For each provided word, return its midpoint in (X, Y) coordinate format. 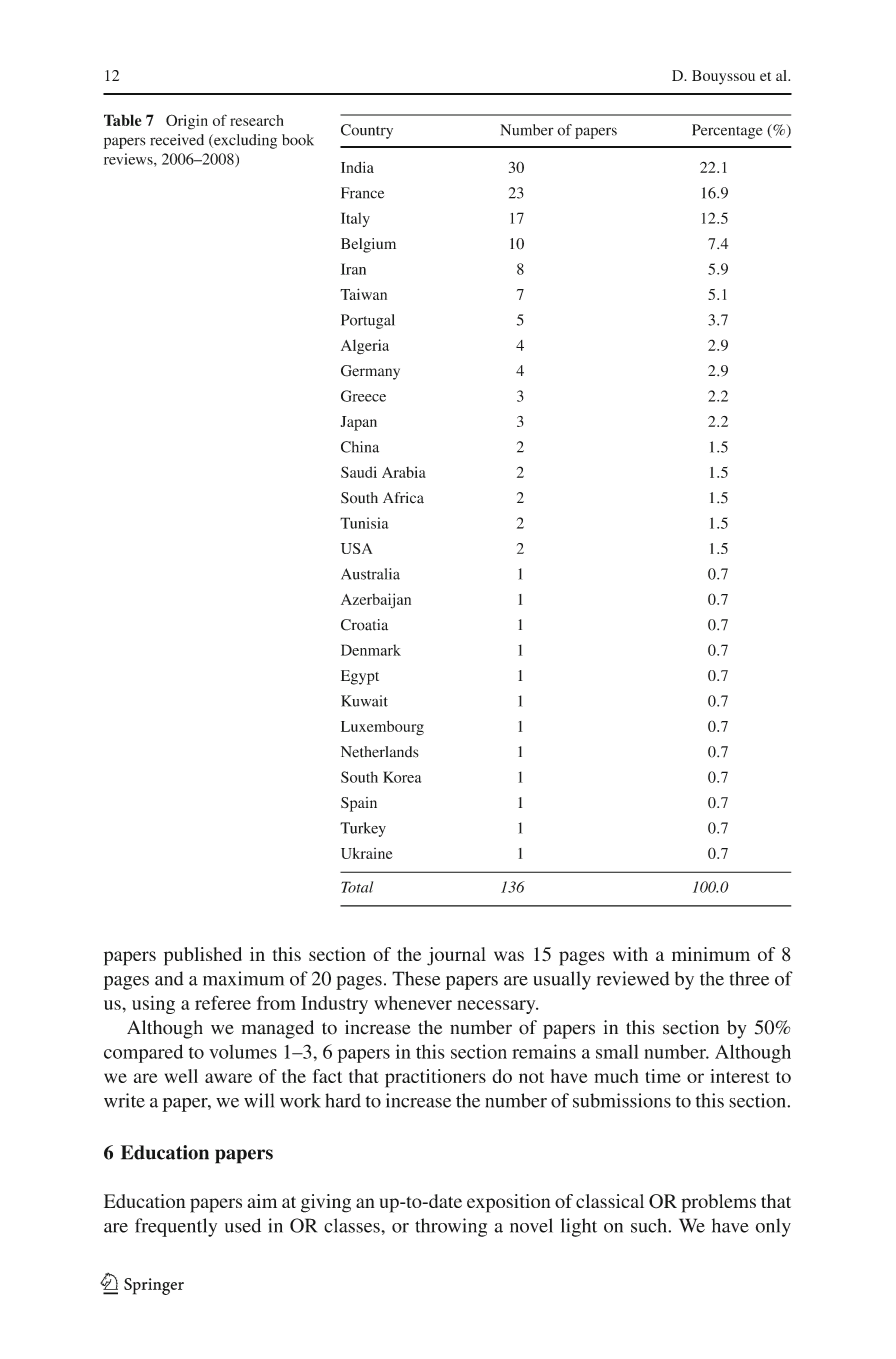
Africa (403, 498)
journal (456, 956)
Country (367, 131)
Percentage (727, 131)
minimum (711, 954)
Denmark (371, 650)
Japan (359, 423)
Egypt (360, 677)
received (177, 140)
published (203, 956)
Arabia (404, 472)
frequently (176, 1227)
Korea (402, 777)
